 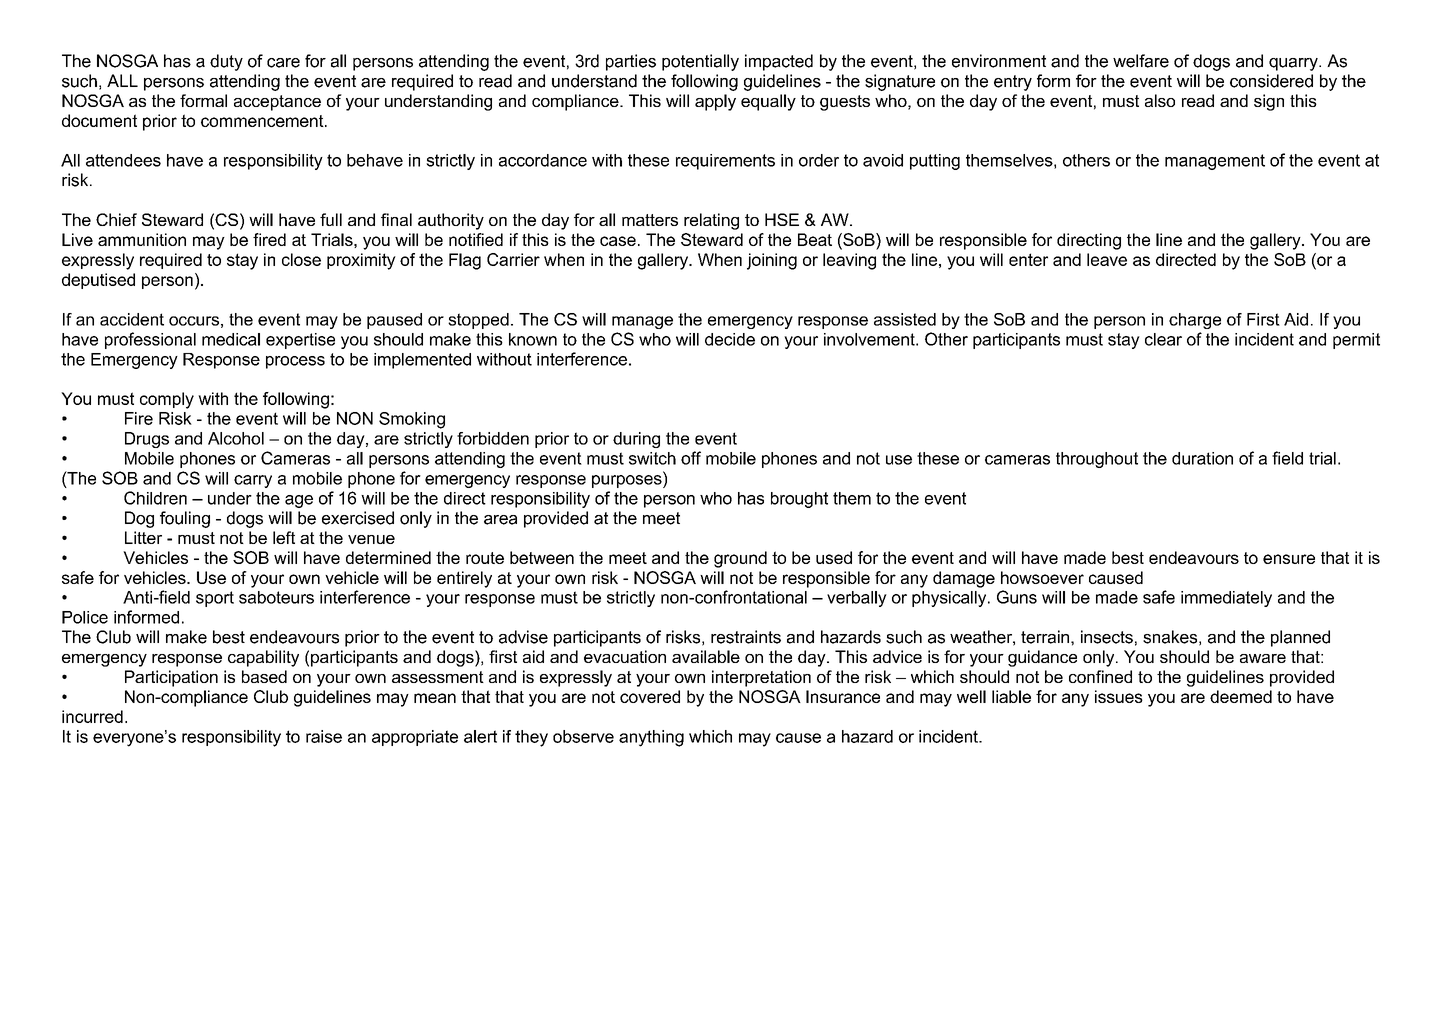 I want to click on duration, so click(x=1202, y=458).
